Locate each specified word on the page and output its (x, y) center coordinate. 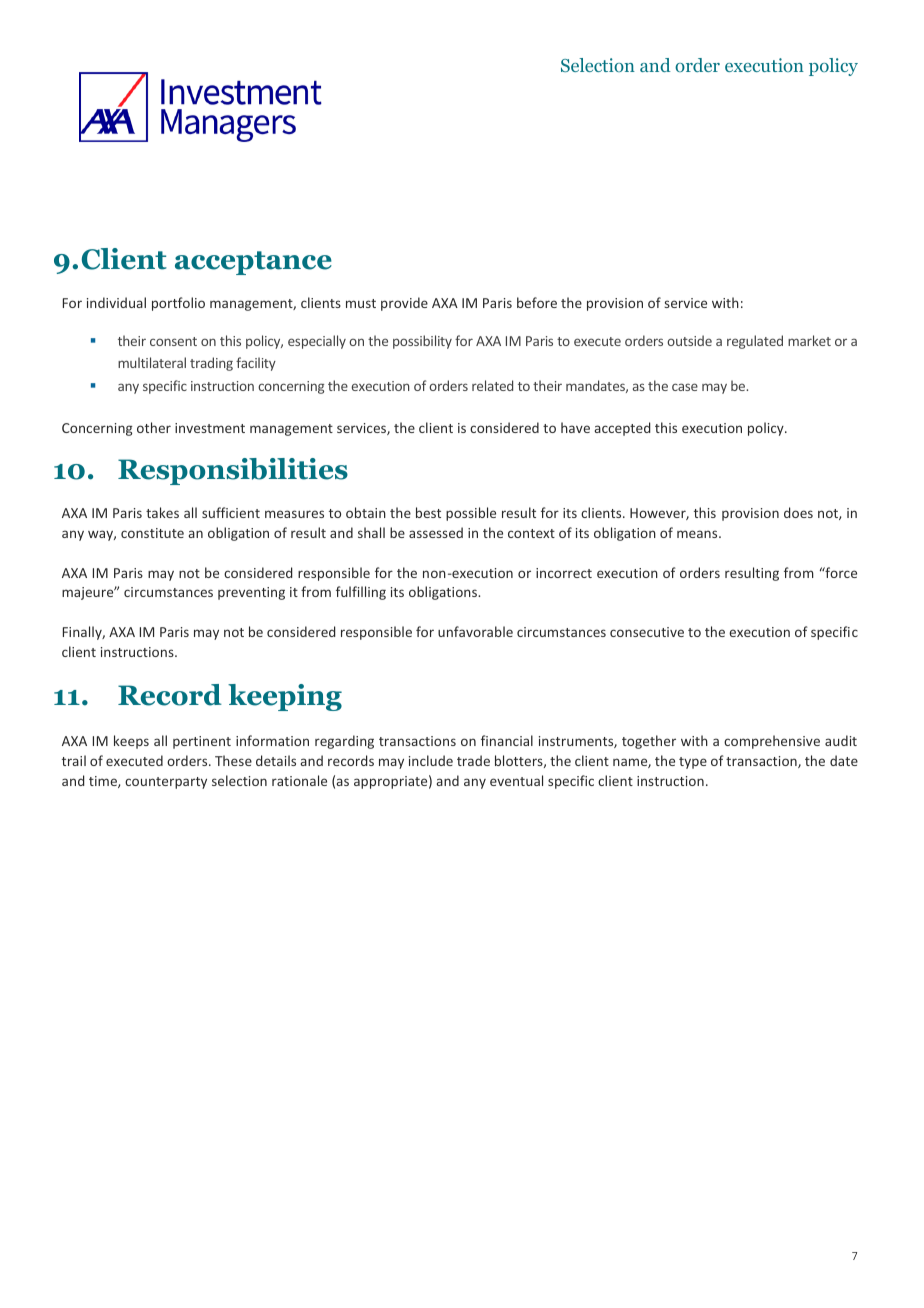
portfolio (178, 304)
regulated (755, 342)
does (798, 512)
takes (162, 512)
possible (471, 514)
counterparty (166, 783)
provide (404, 304)
